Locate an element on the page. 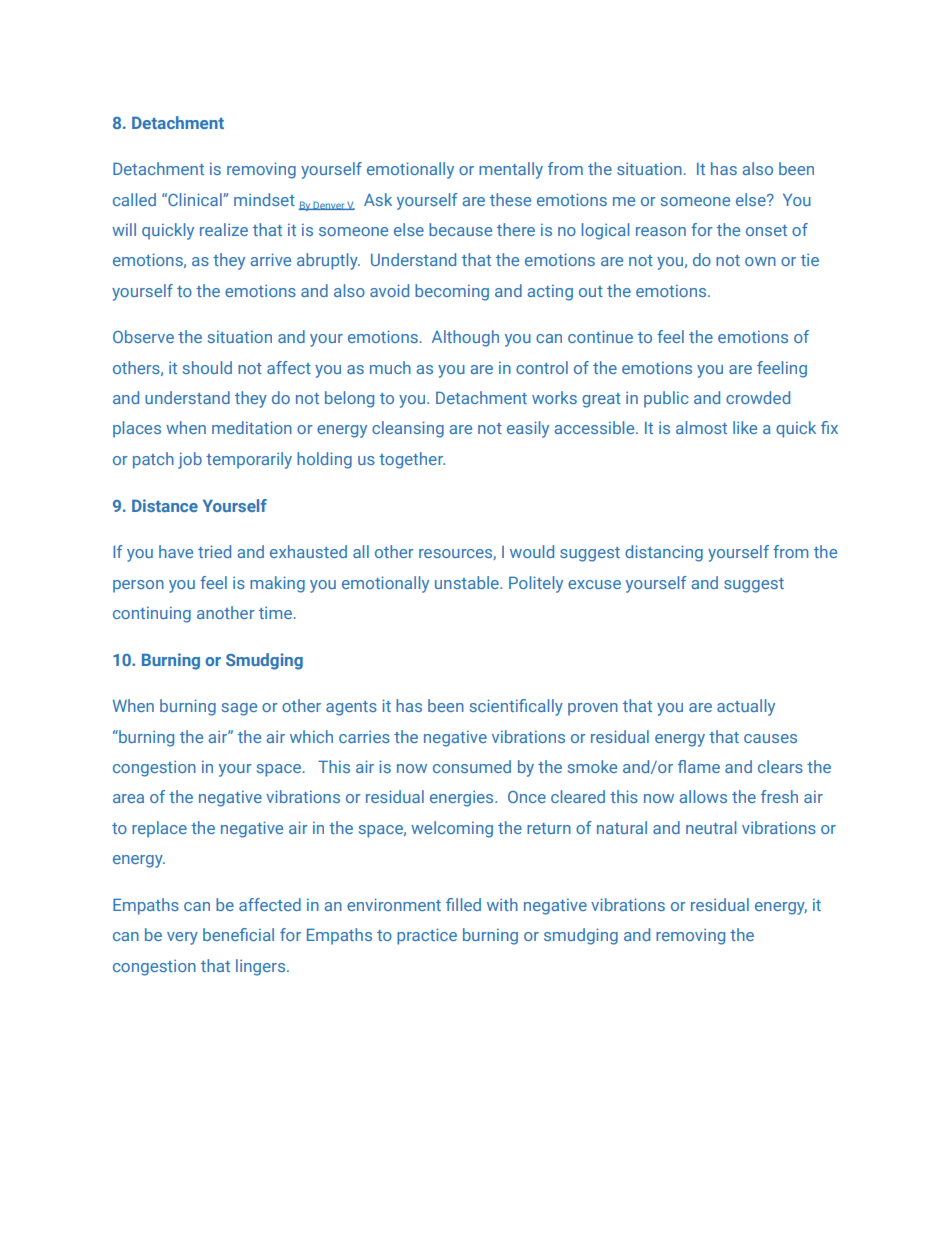  mindset is located at coordinates (264, 199).
